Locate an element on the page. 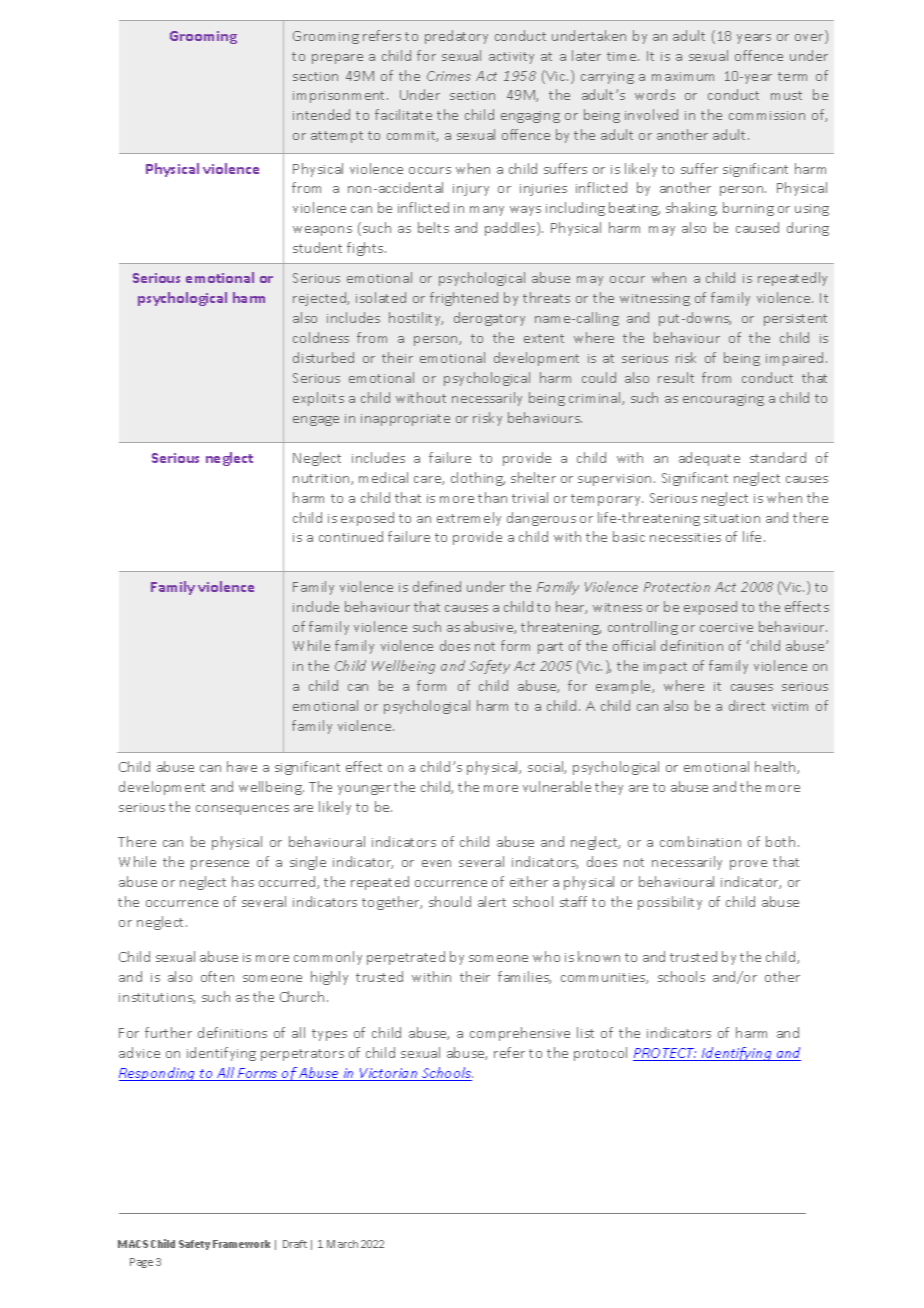  derogatory is located at coordinates (489, 319).
